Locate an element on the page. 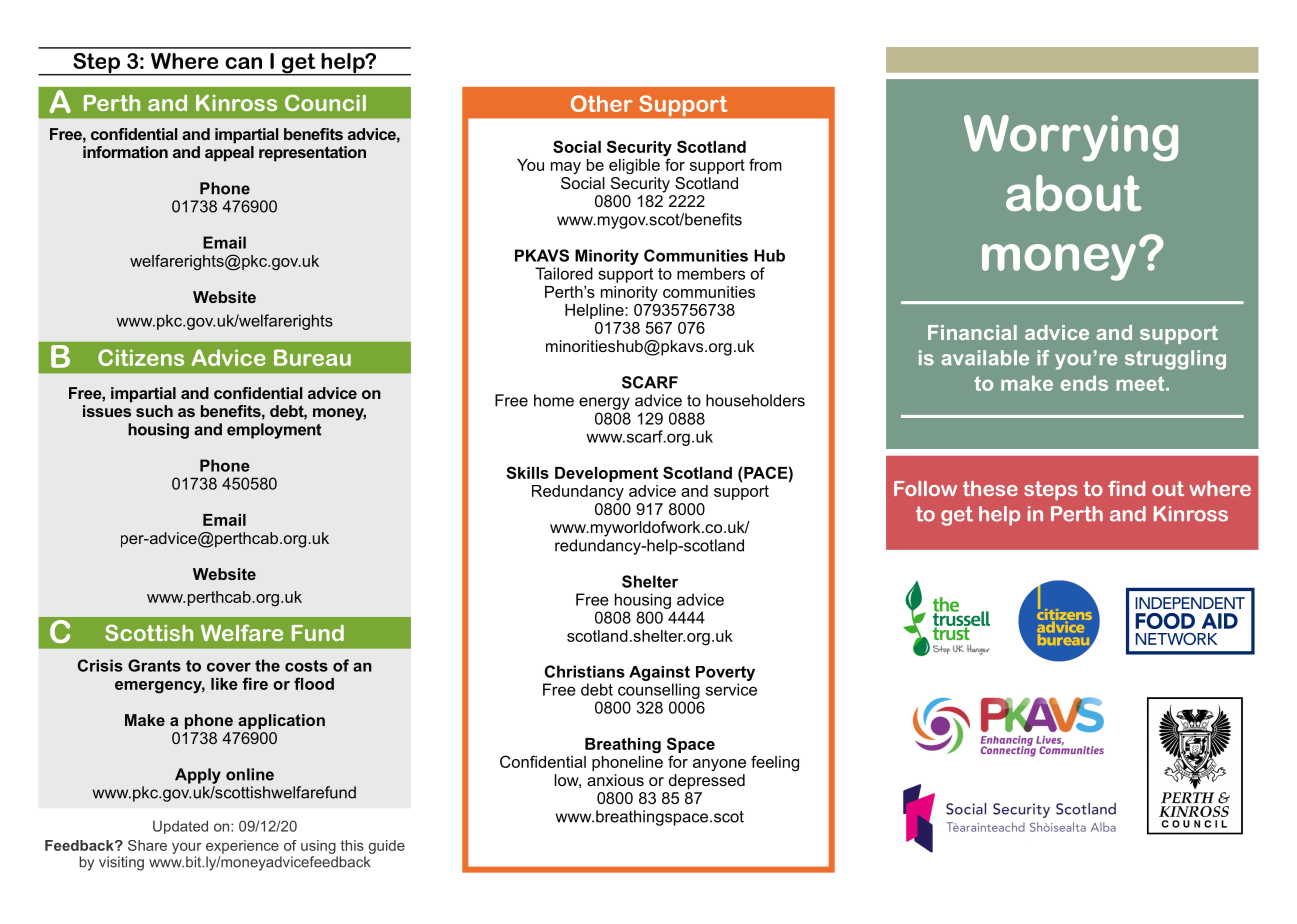  employment is located at coordinates (274, 431).
